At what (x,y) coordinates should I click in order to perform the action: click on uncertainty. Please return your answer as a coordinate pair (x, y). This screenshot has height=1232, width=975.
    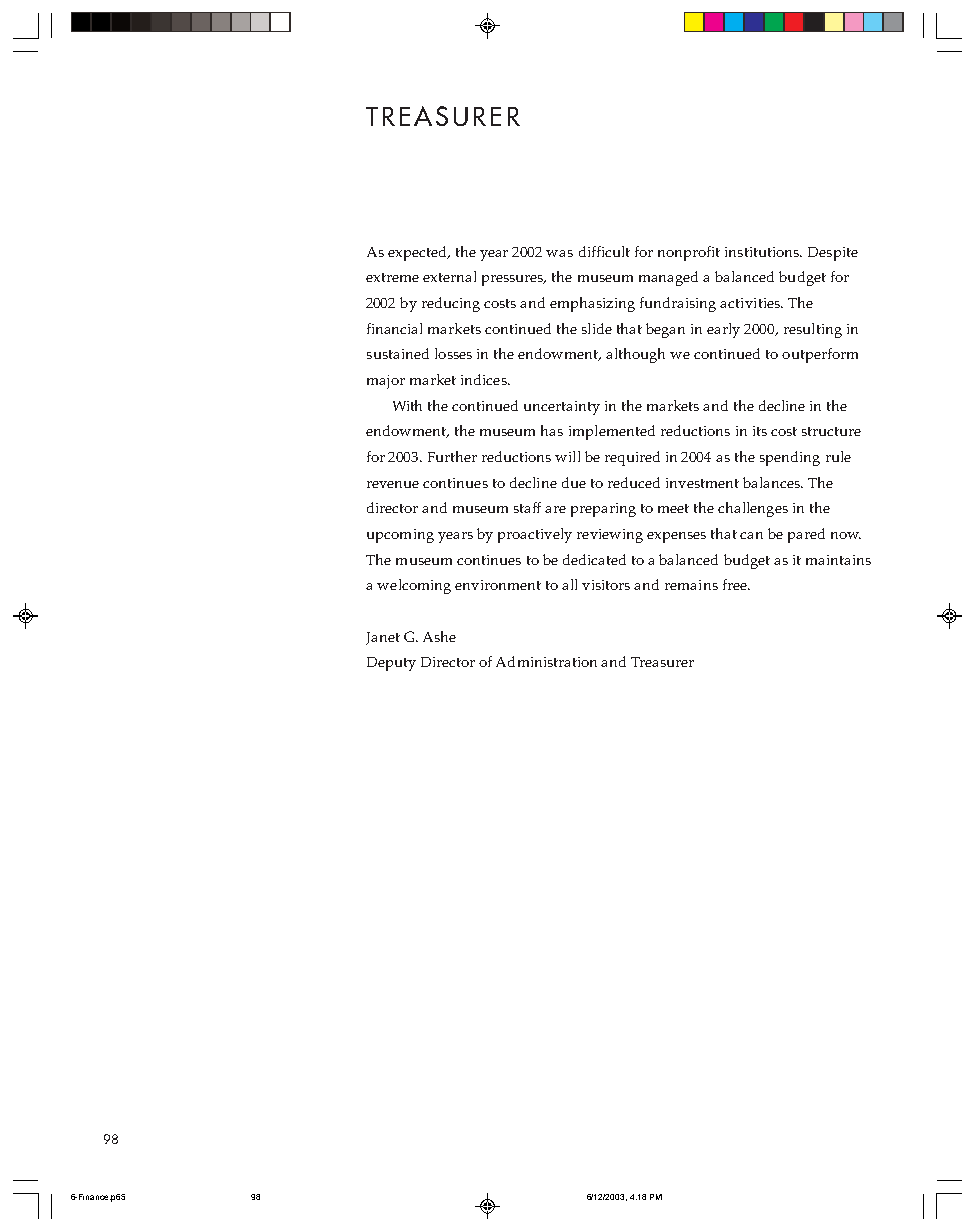
    Looking at the image, I should click on (562, 408).
